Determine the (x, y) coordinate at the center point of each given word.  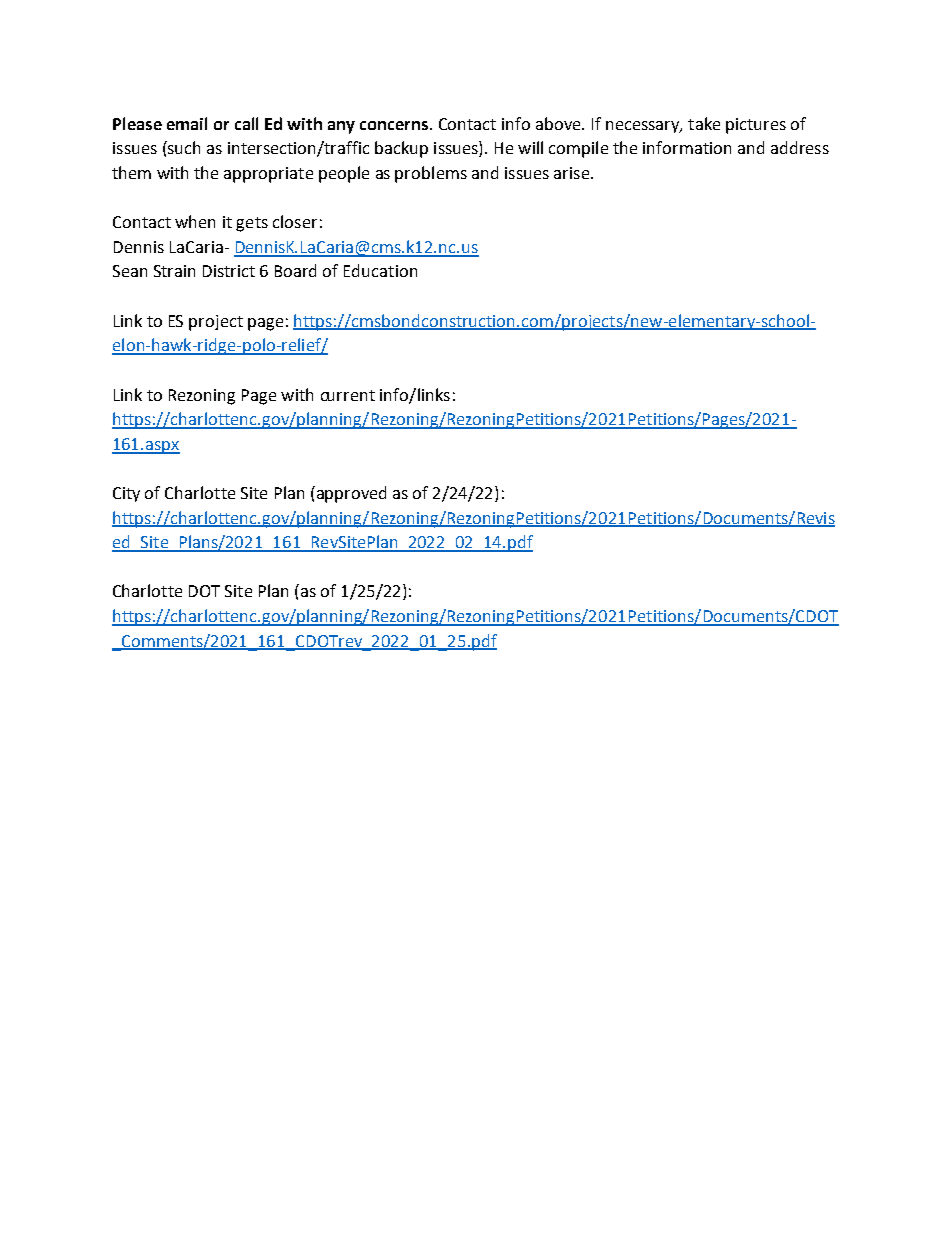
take (704, 123)
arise (571, 173)
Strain (174, 271)
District (229, 271)
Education (380, 270)
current (348, 395)
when (195, 221)
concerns (395, 125)
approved (350, 494)
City (126, 494)
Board (295, 270)
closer (295, 221)
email (187, 123)
